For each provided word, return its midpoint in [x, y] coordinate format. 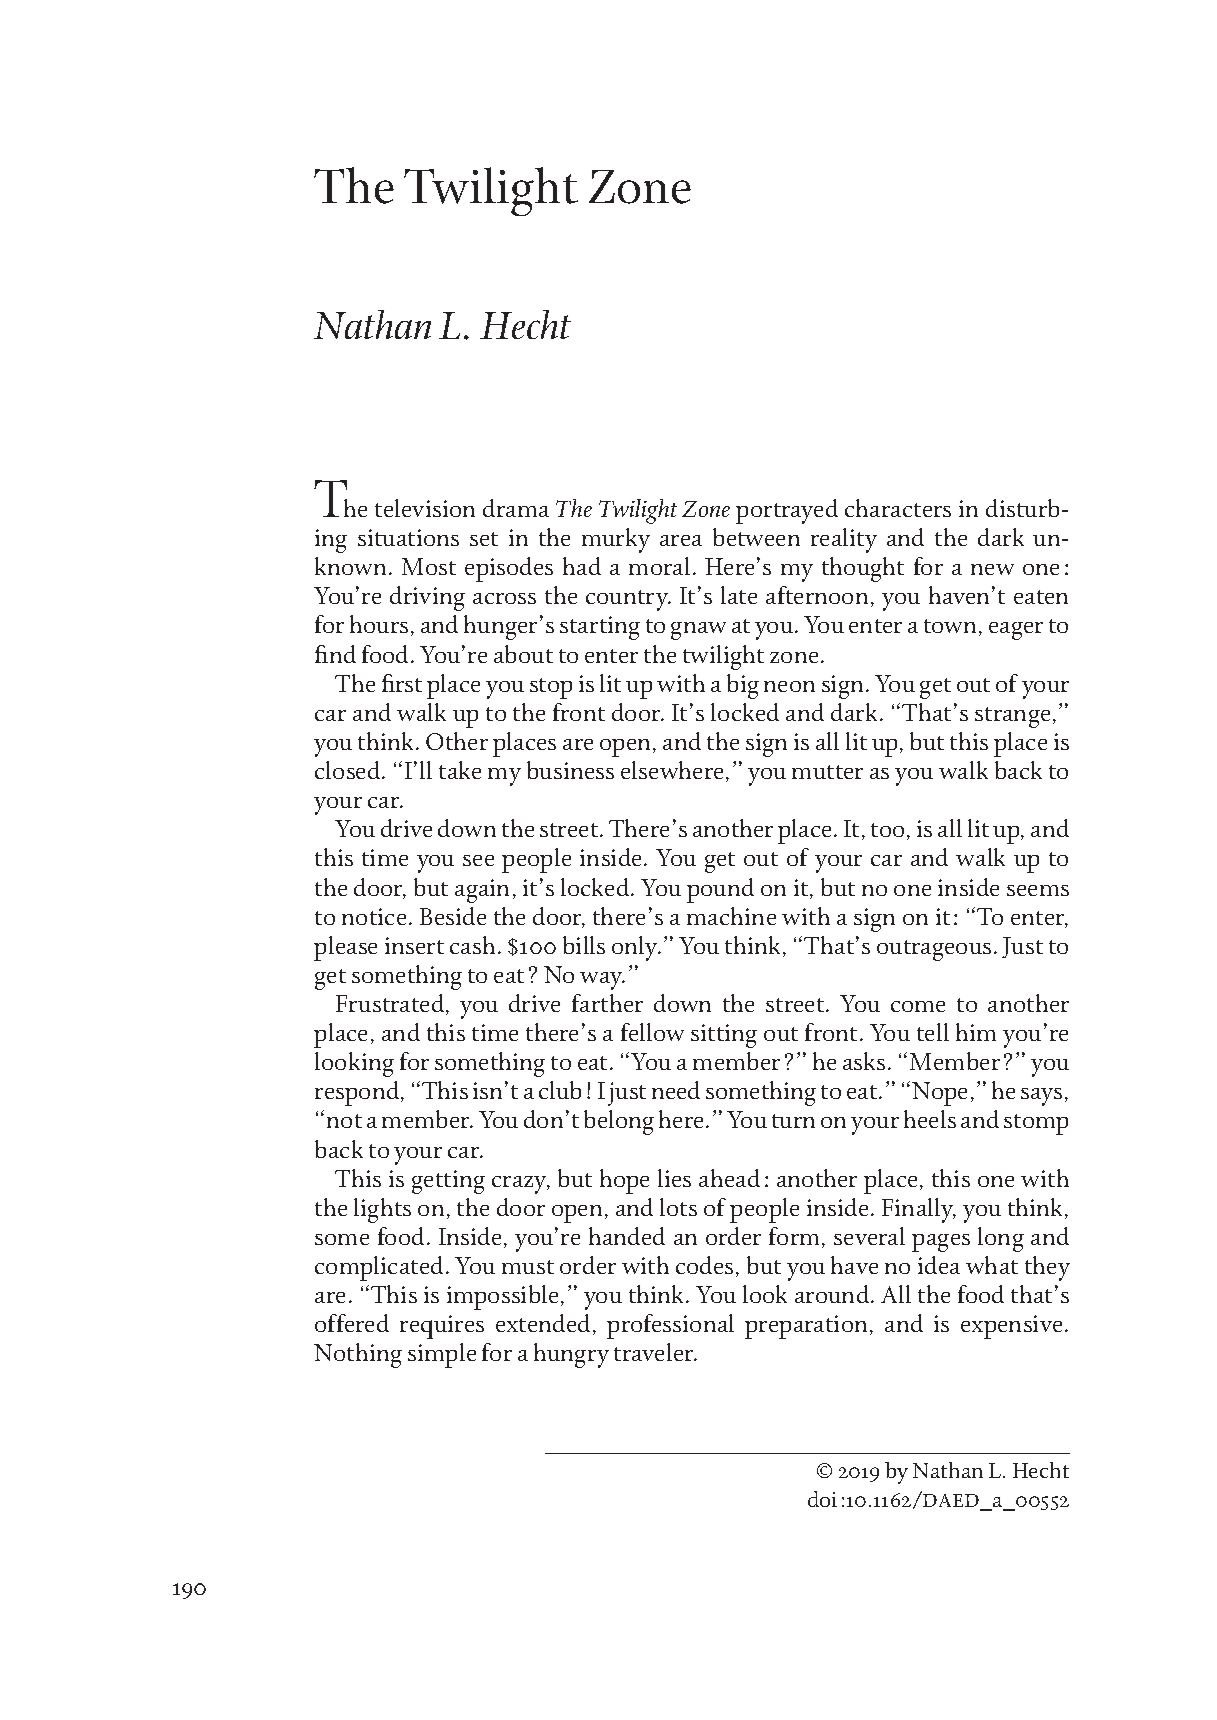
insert [414, 945]
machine [731, 916]
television [425, 508]
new [992, 569]
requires [442, 1327]
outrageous [934, 950]
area [681, 540]
